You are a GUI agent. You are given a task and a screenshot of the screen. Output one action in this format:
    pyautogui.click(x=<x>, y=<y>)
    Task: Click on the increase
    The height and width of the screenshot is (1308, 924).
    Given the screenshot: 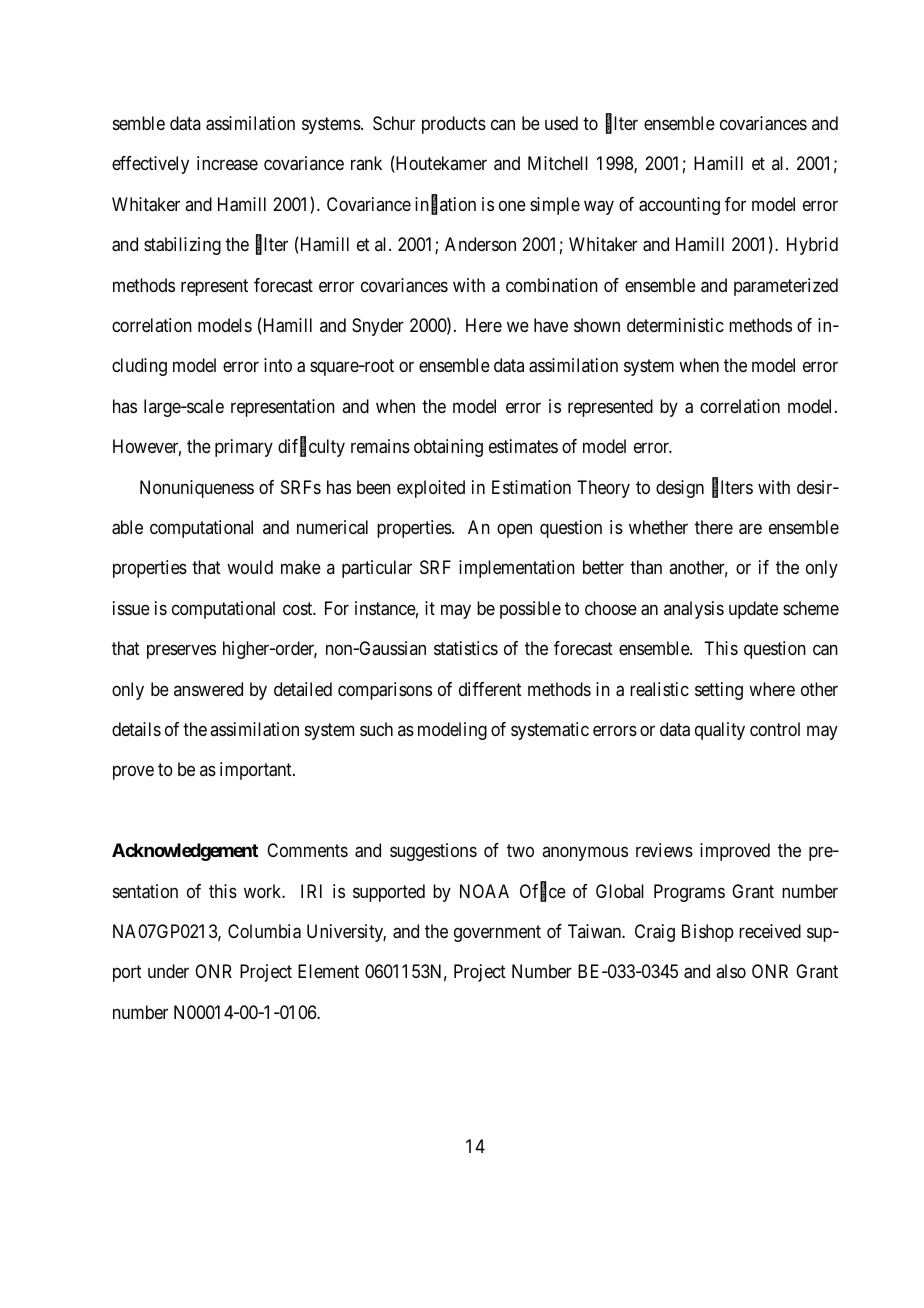 What is the action you would take?
    pyautogui.click(x=227, y=163)
